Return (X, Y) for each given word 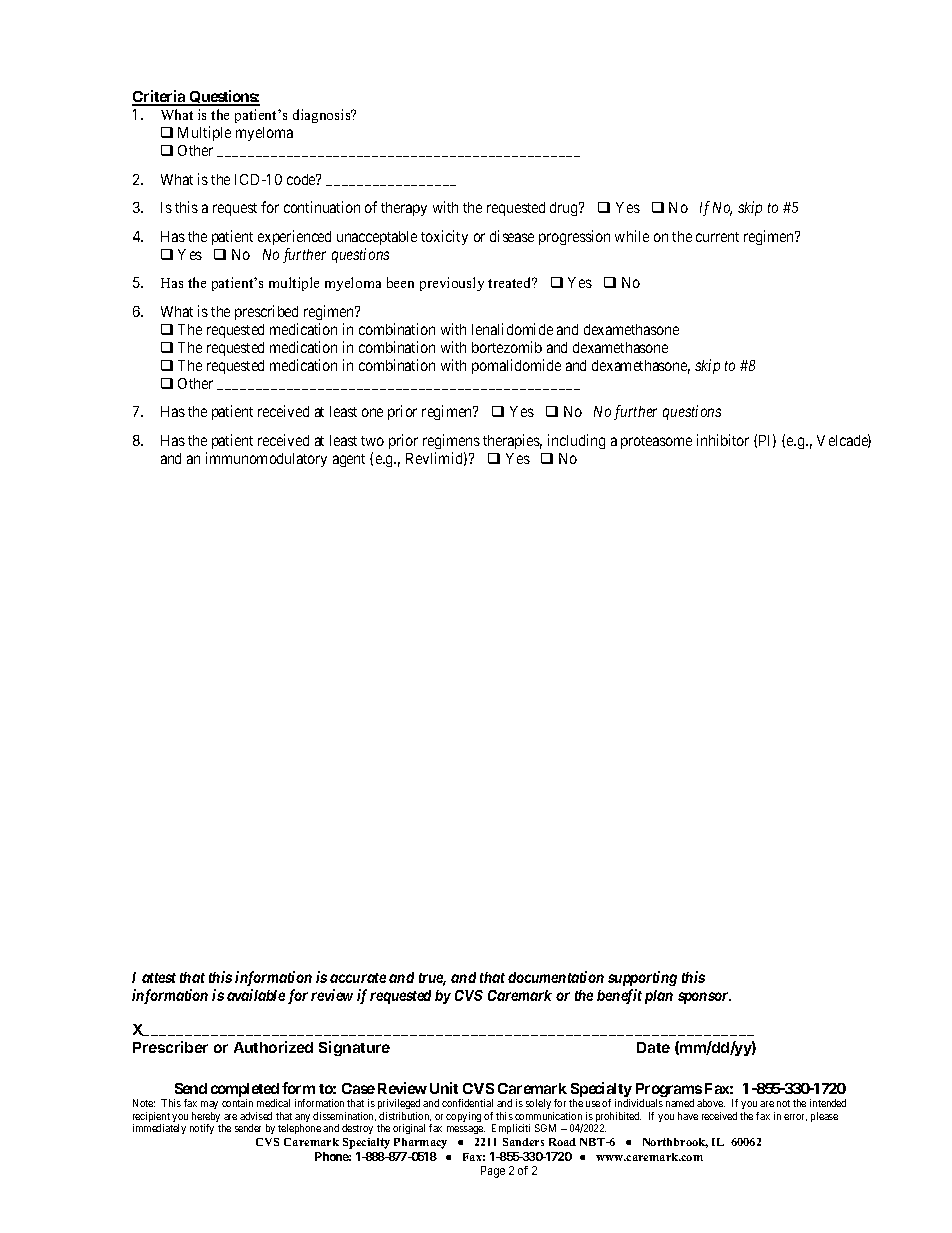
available (256, 995)
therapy (404, 209)
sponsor (704, 998)
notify (202, 1129)
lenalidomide (512, 329)
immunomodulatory (266, 459)
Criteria (160, 97)
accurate (358, 978)
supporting (642, 978)
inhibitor (723, 440)
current (717, 237)
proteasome (656, 442)
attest (159, 978)
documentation (556, 977)
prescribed (266, 312)
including (576, 441)
